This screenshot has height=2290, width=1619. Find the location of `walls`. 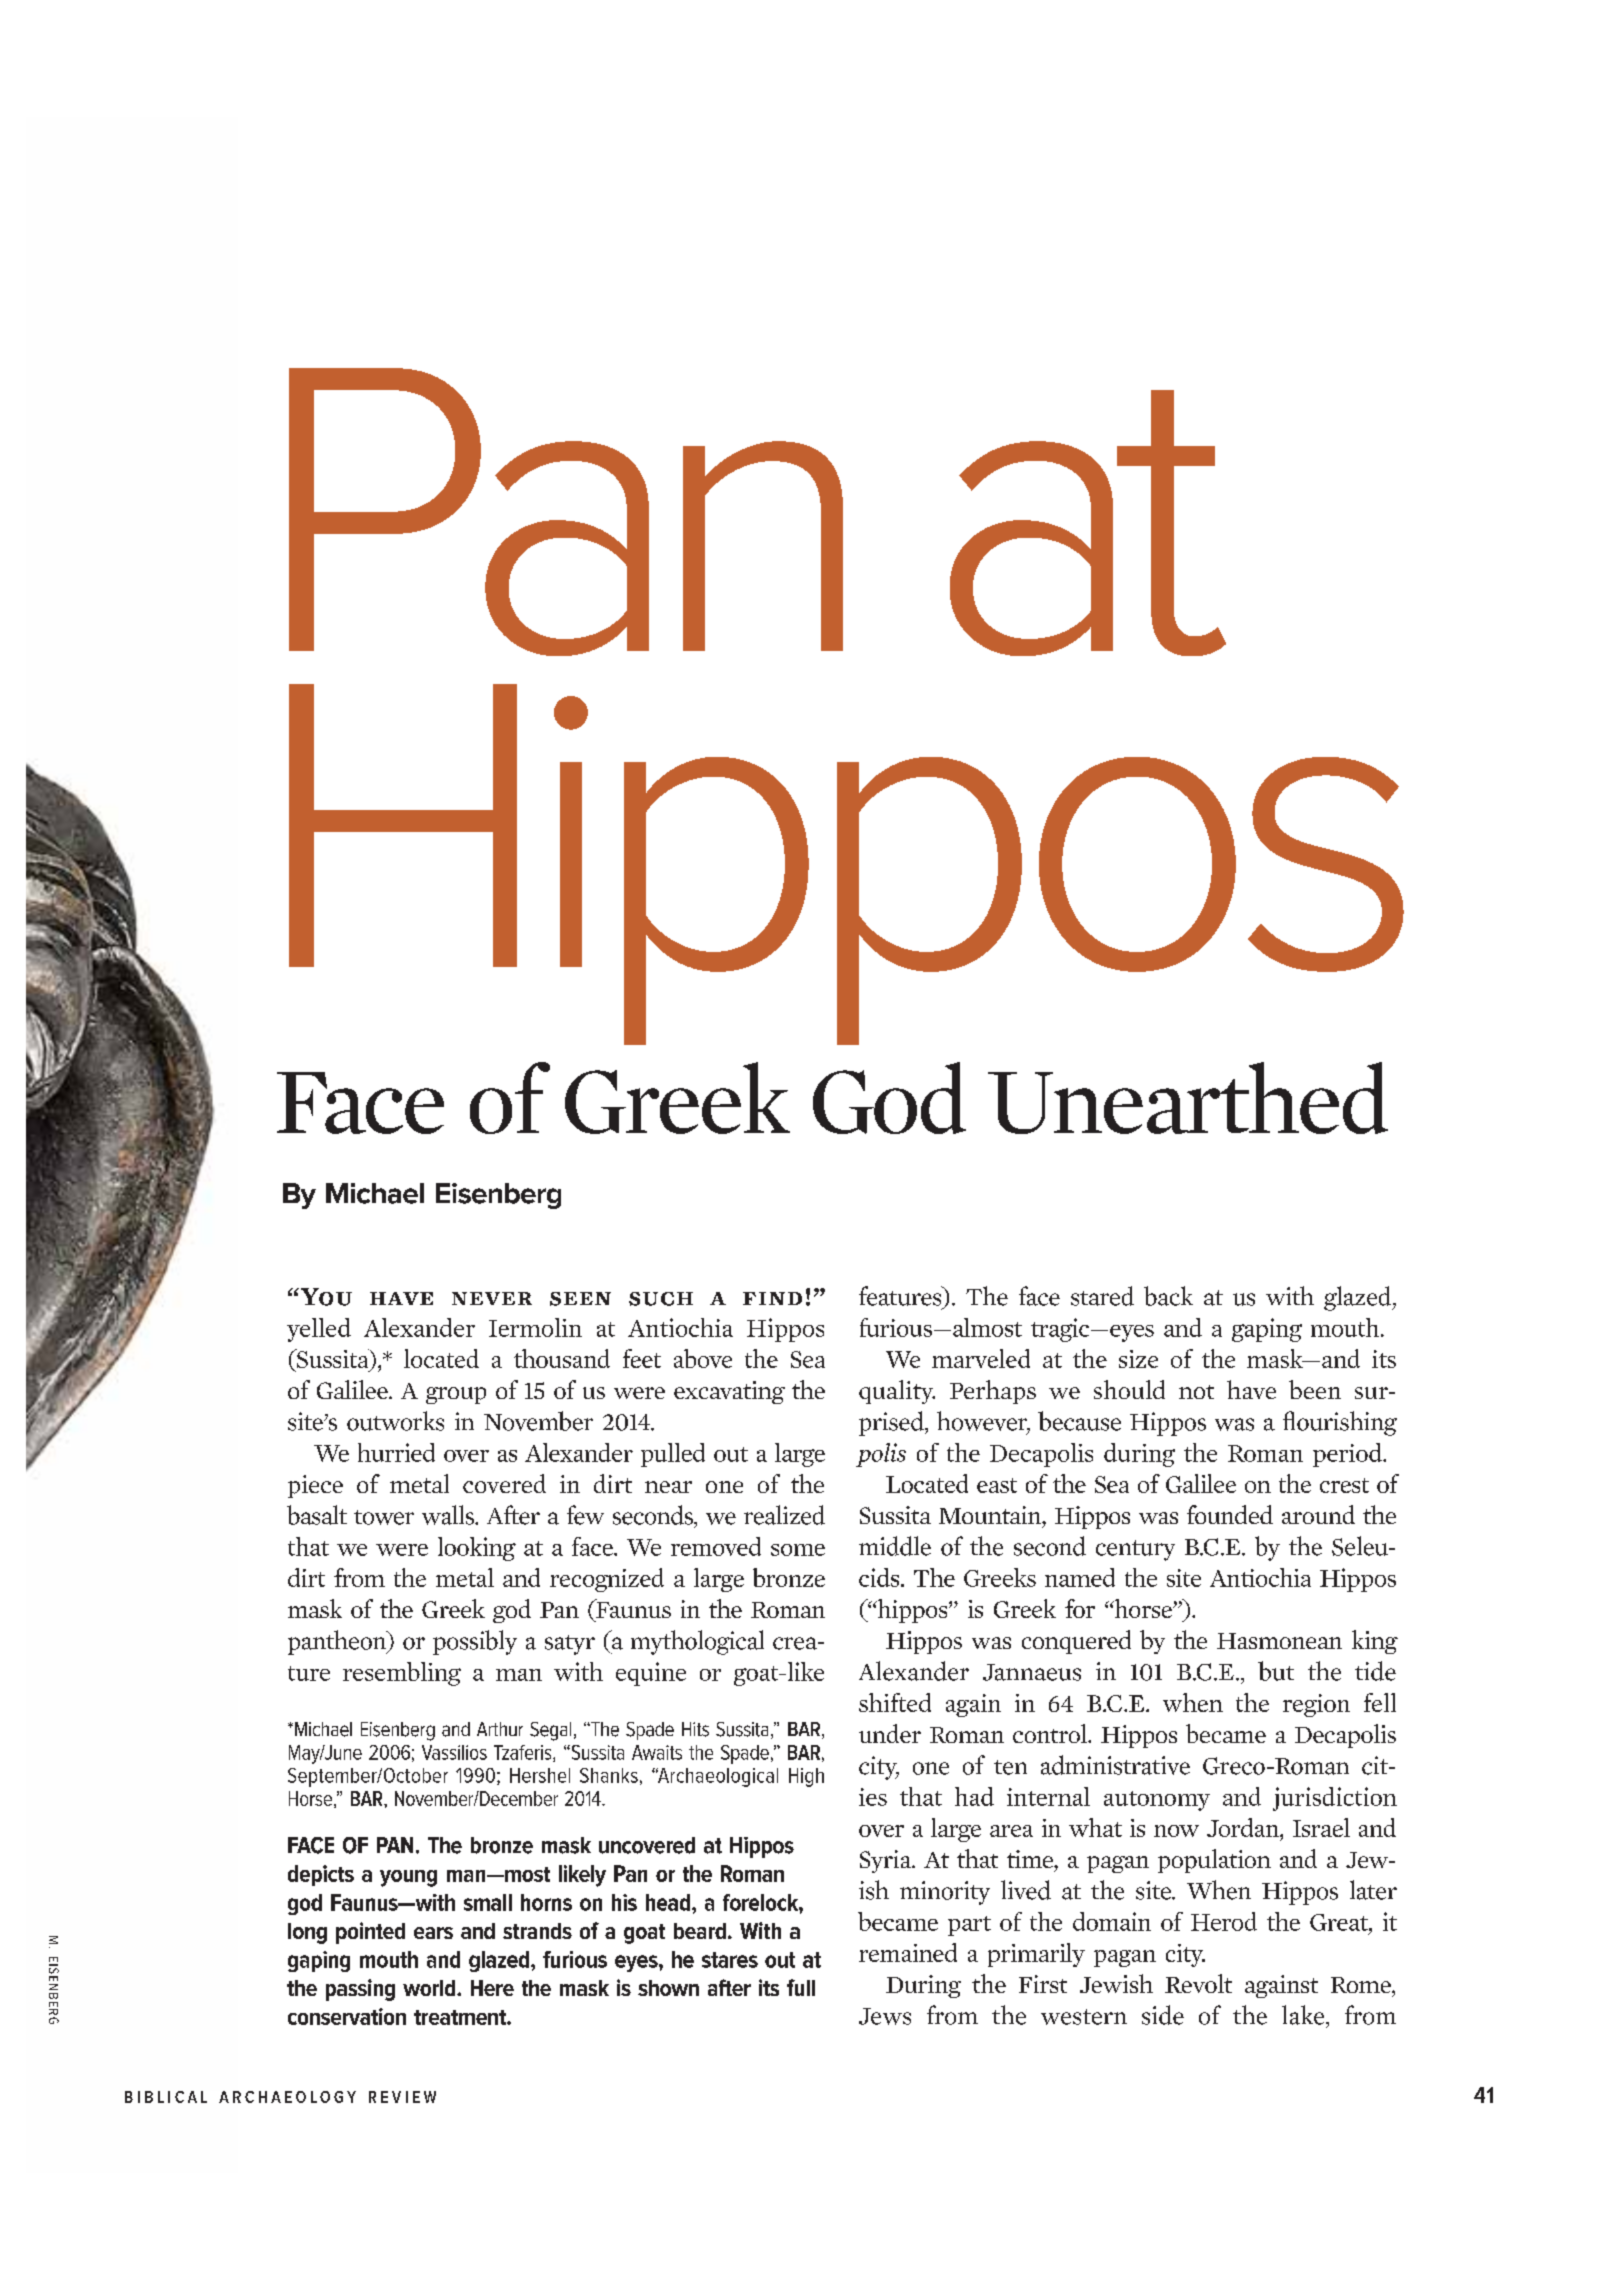

walls is located at coordinates (449, 1515).
